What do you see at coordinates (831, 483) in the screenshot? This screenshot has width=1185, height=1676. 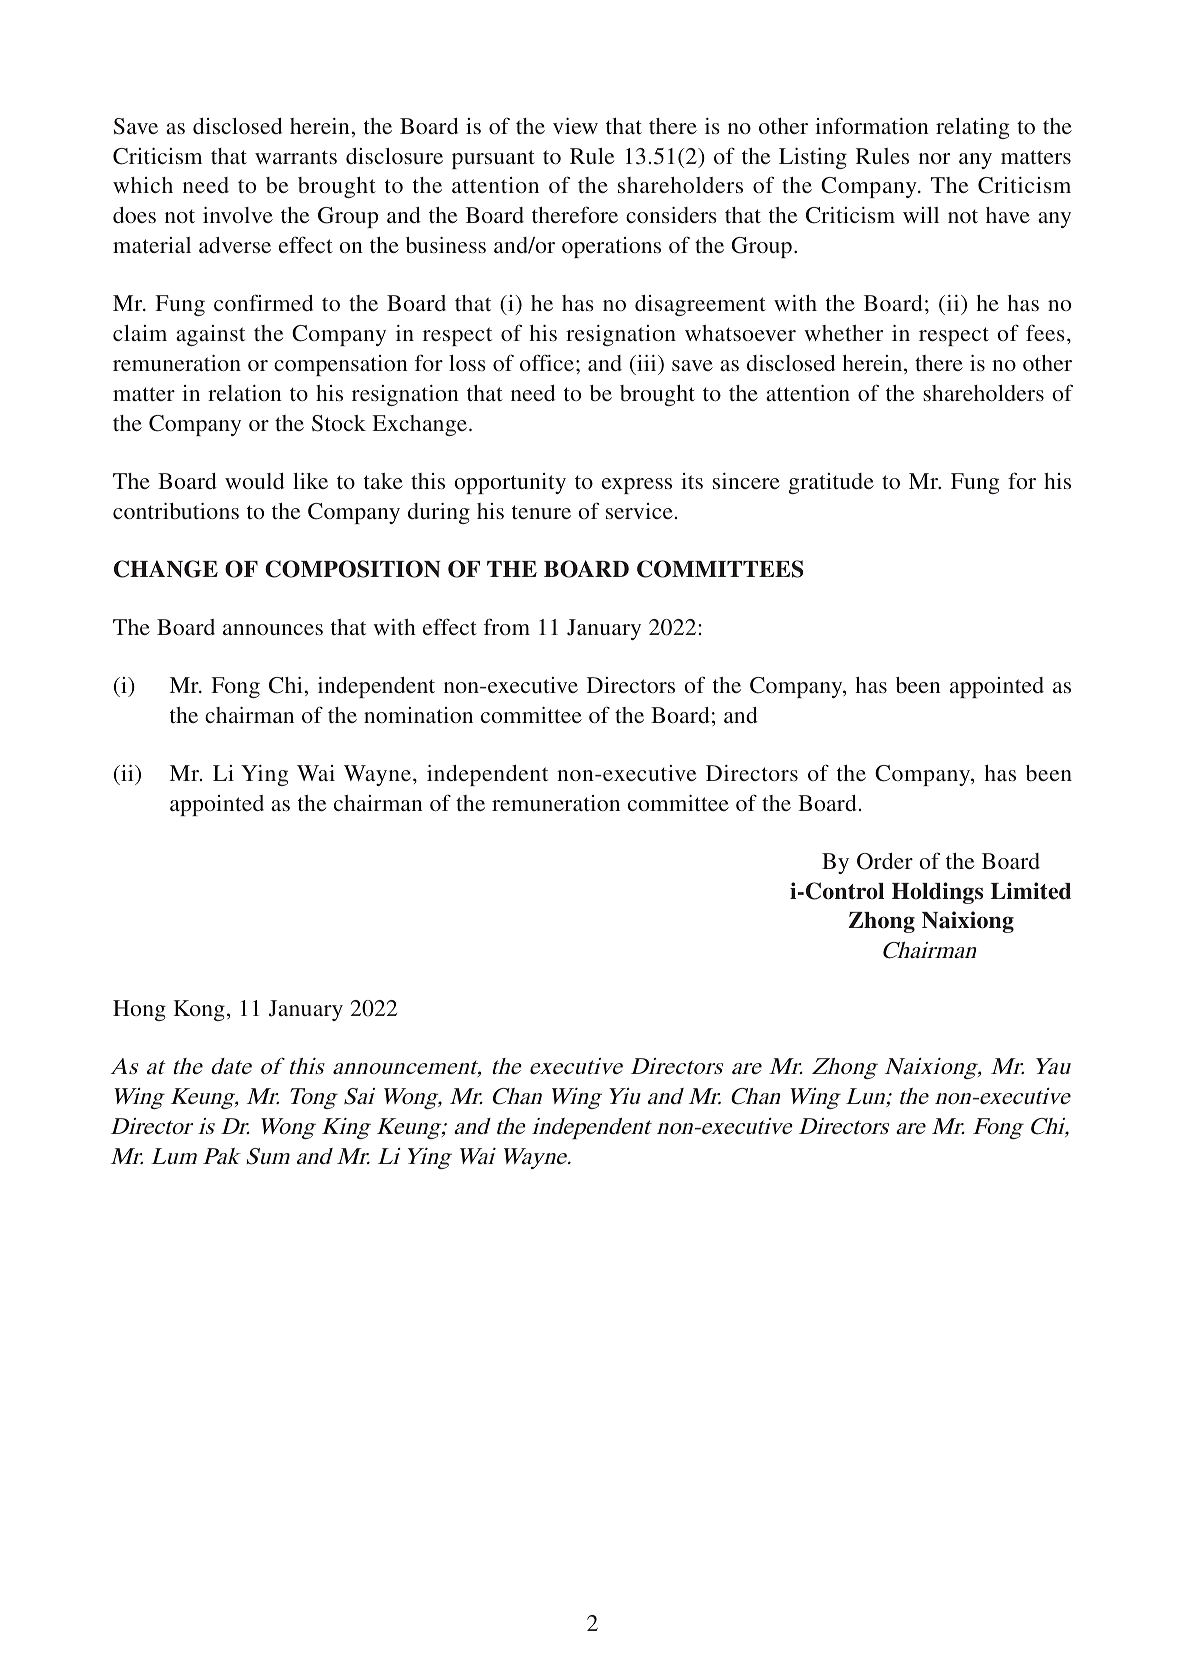 I see `gratitude` at bounding box center [831, 483].
